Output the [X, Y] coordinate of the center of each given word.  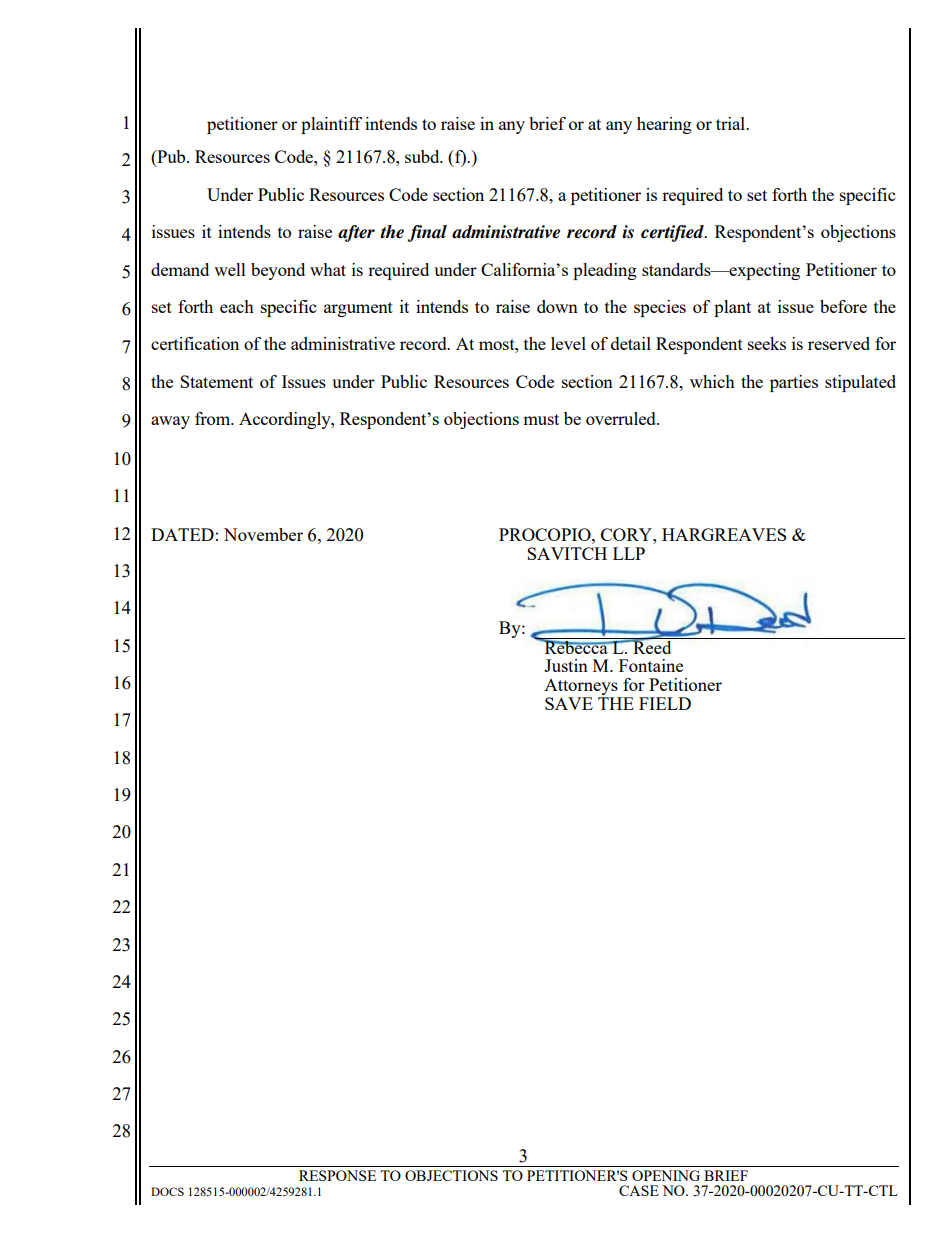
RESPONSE [337, 1175]
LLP [629, 553]
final [427, 233]
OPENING [666, 1175]
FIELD [665, 703]
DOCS [167, 1191]
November [263, 534]
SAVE [569, 703]
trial [731, 123]
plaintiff [331, 125]
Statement [216, 381]
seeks [767, 343]
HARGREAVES [724, 534]
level [568, 343]
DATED [182, 534]
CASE [639, 1190]
